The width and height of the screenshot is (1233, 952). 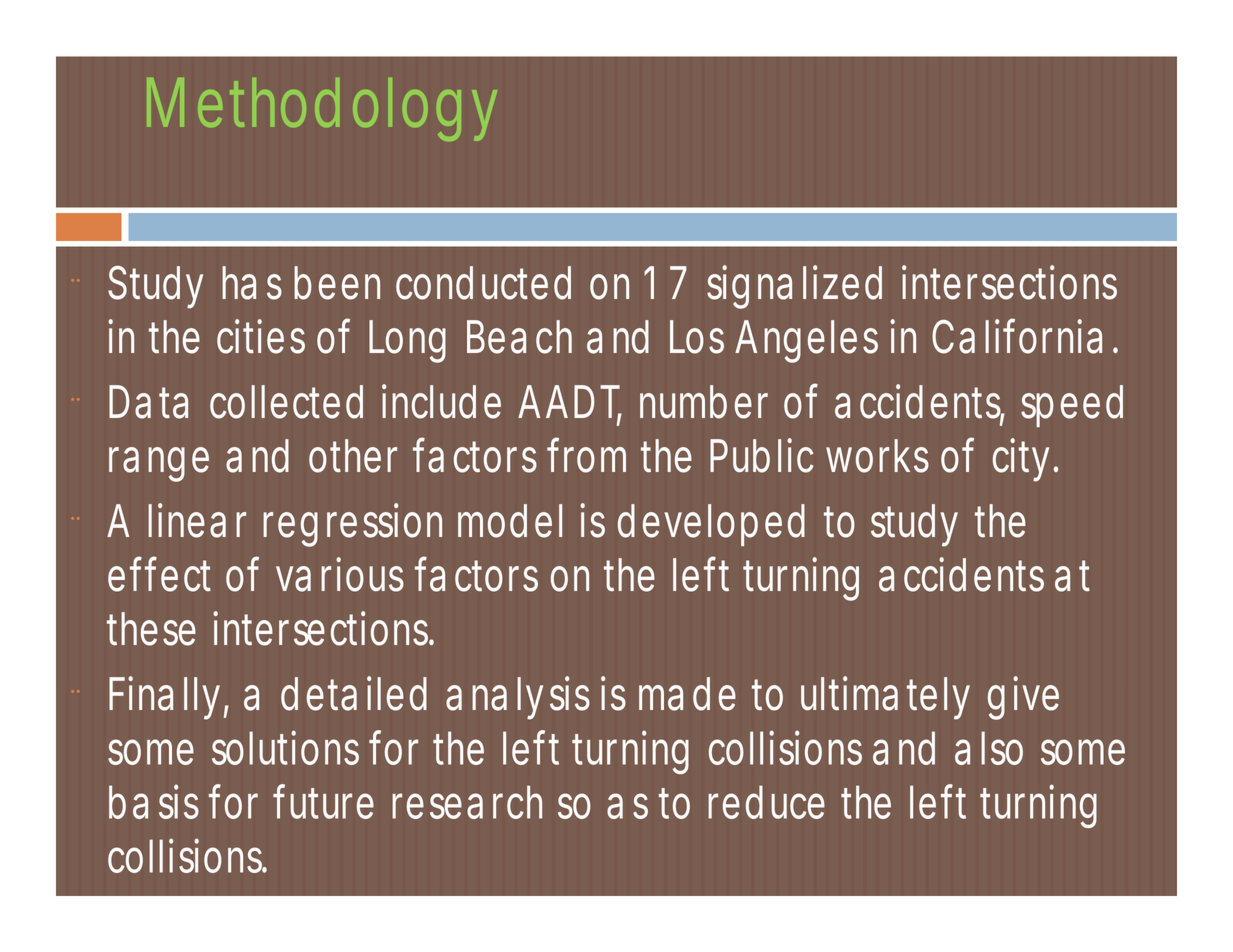 I want to click on these, so click(x=151, y=629).
